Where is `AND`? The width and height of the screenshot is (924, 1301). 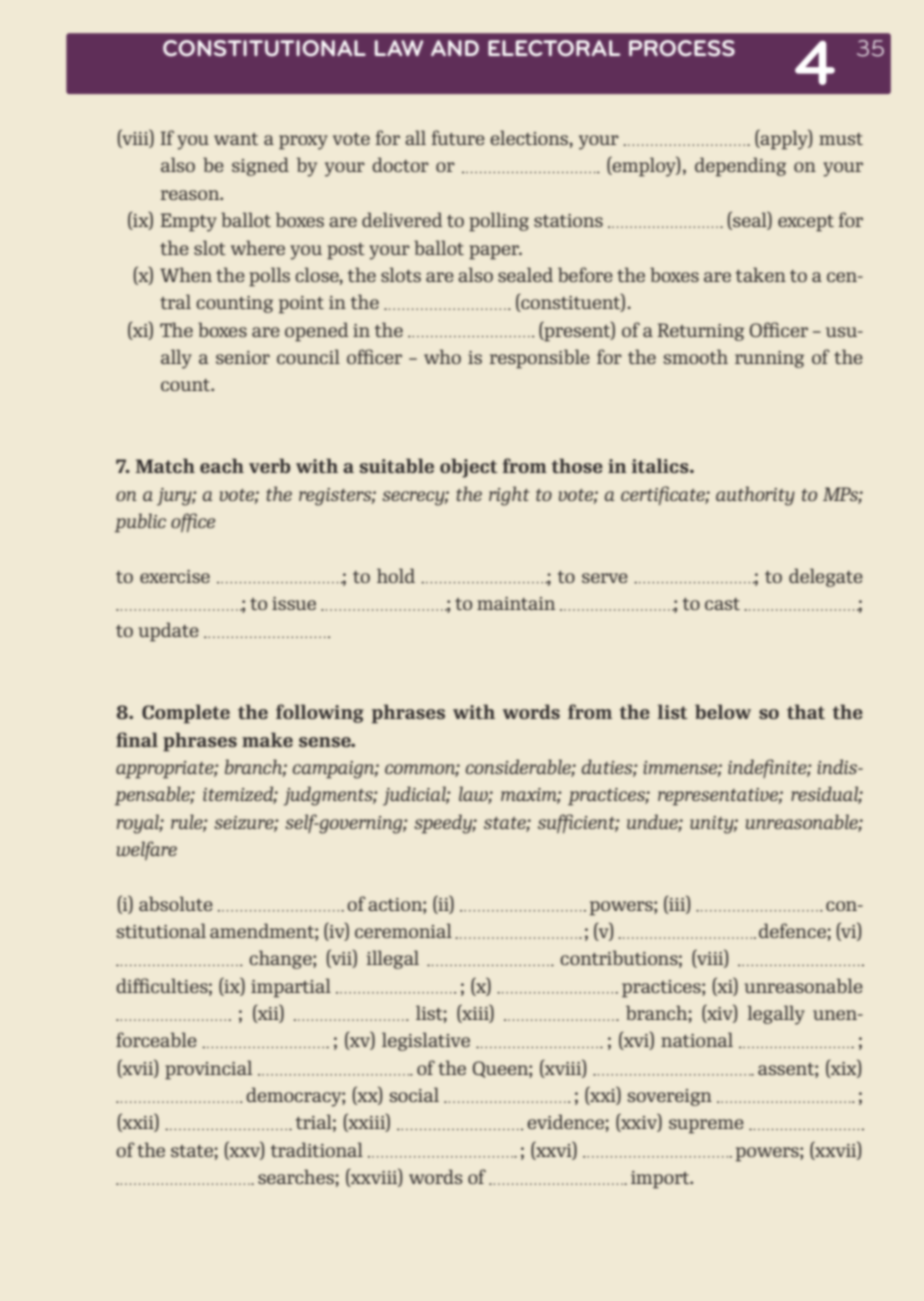
AND is located at coordinates (455, 48).
